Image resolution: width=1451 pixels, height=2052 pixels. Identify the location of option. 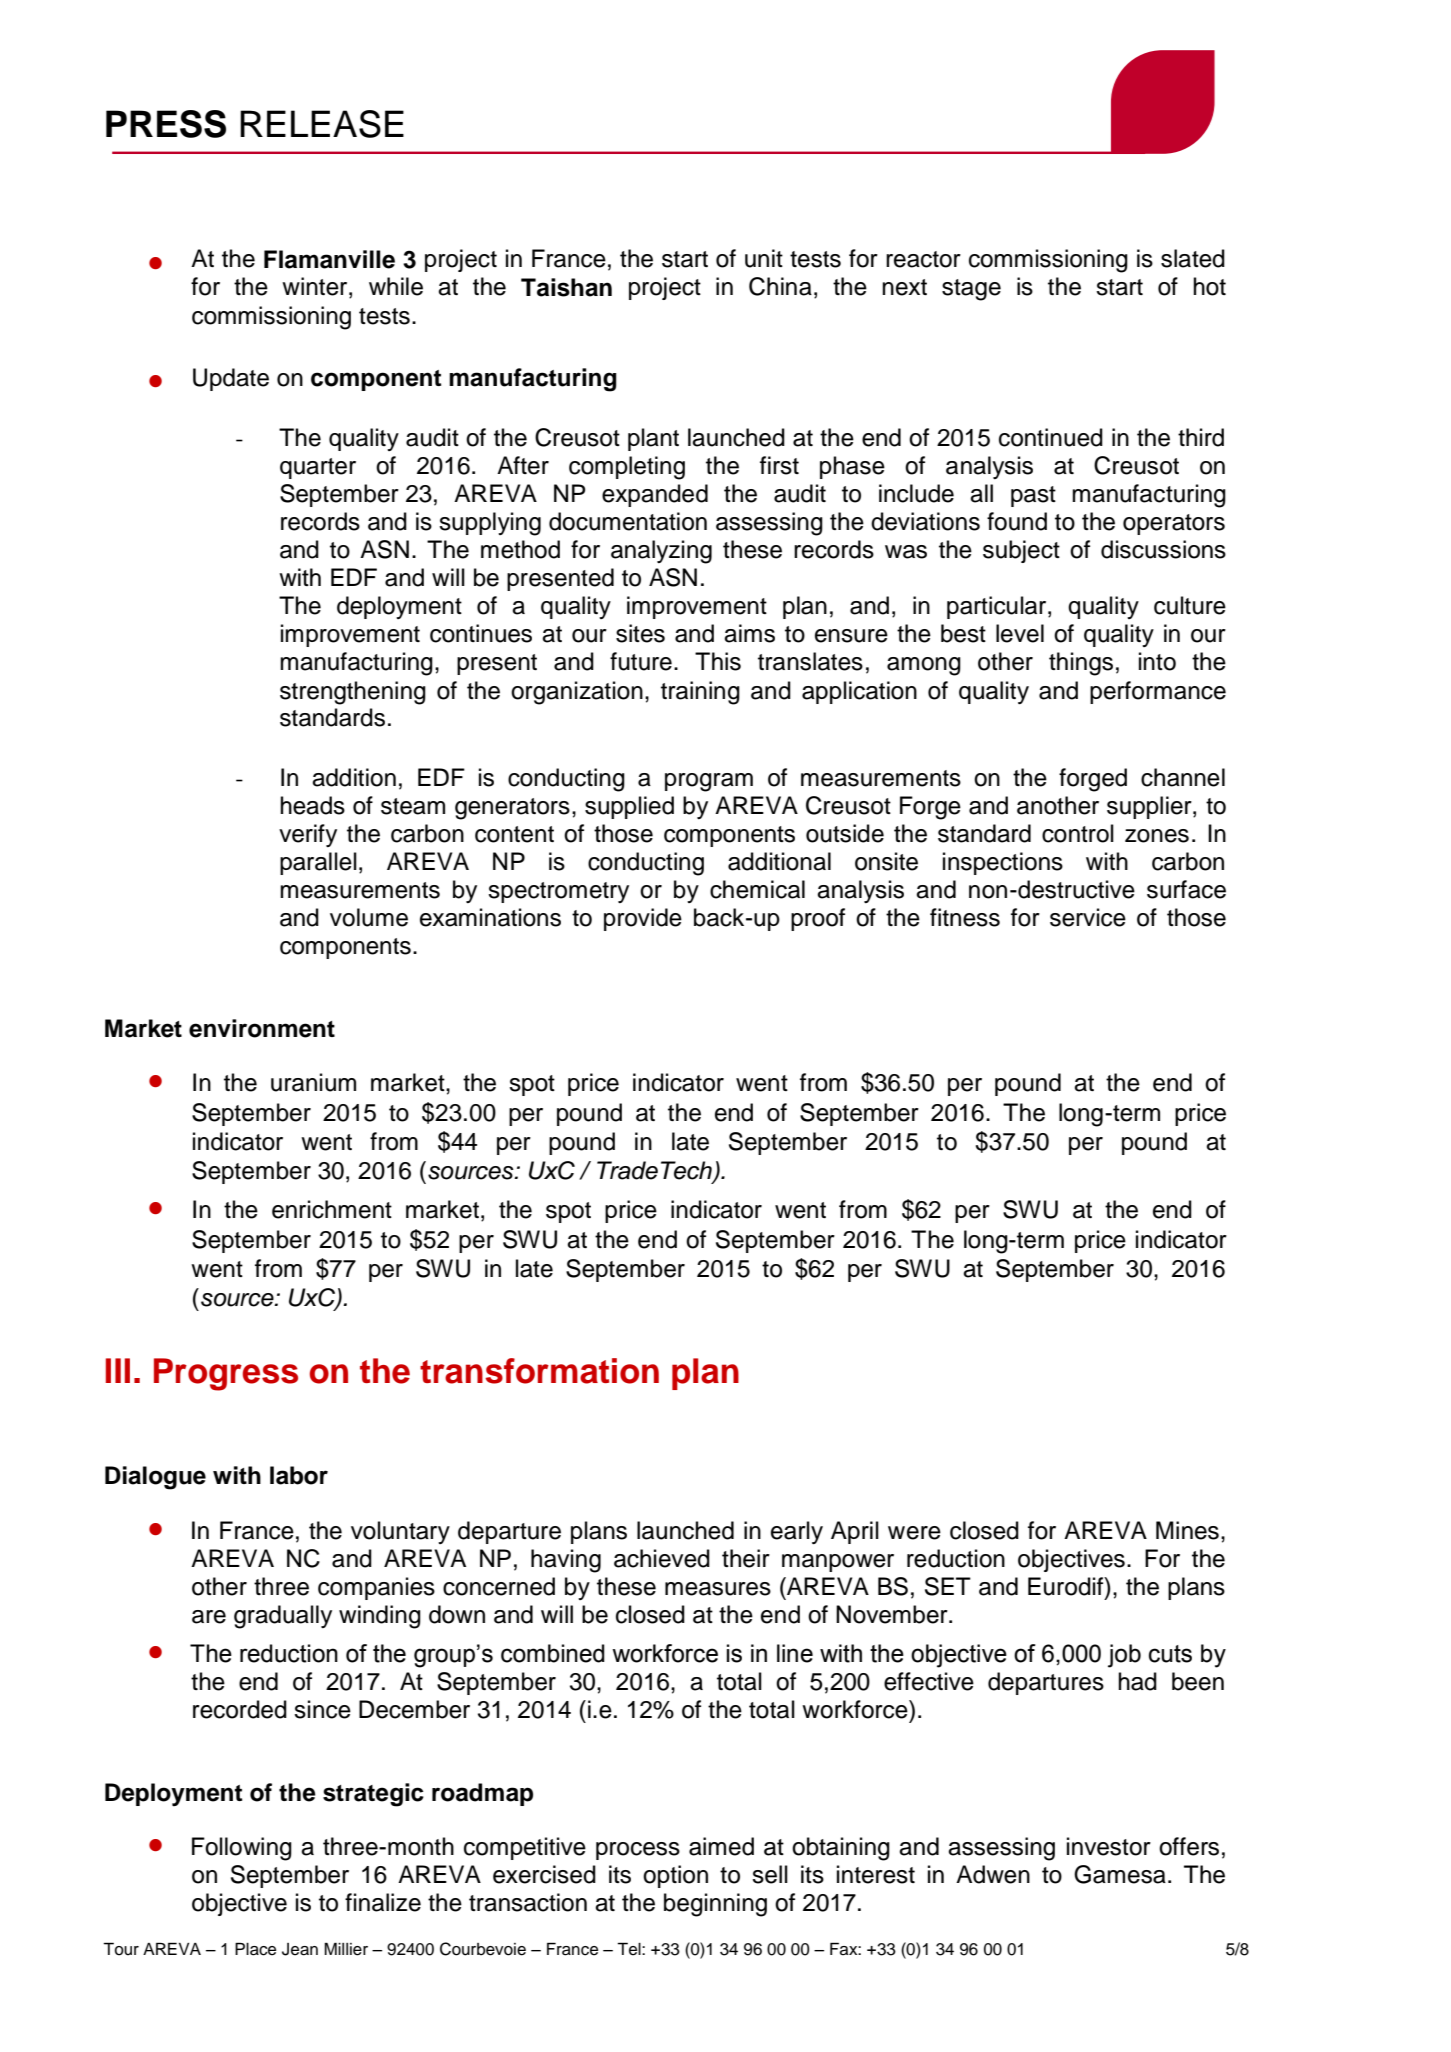
(675, 1876).
